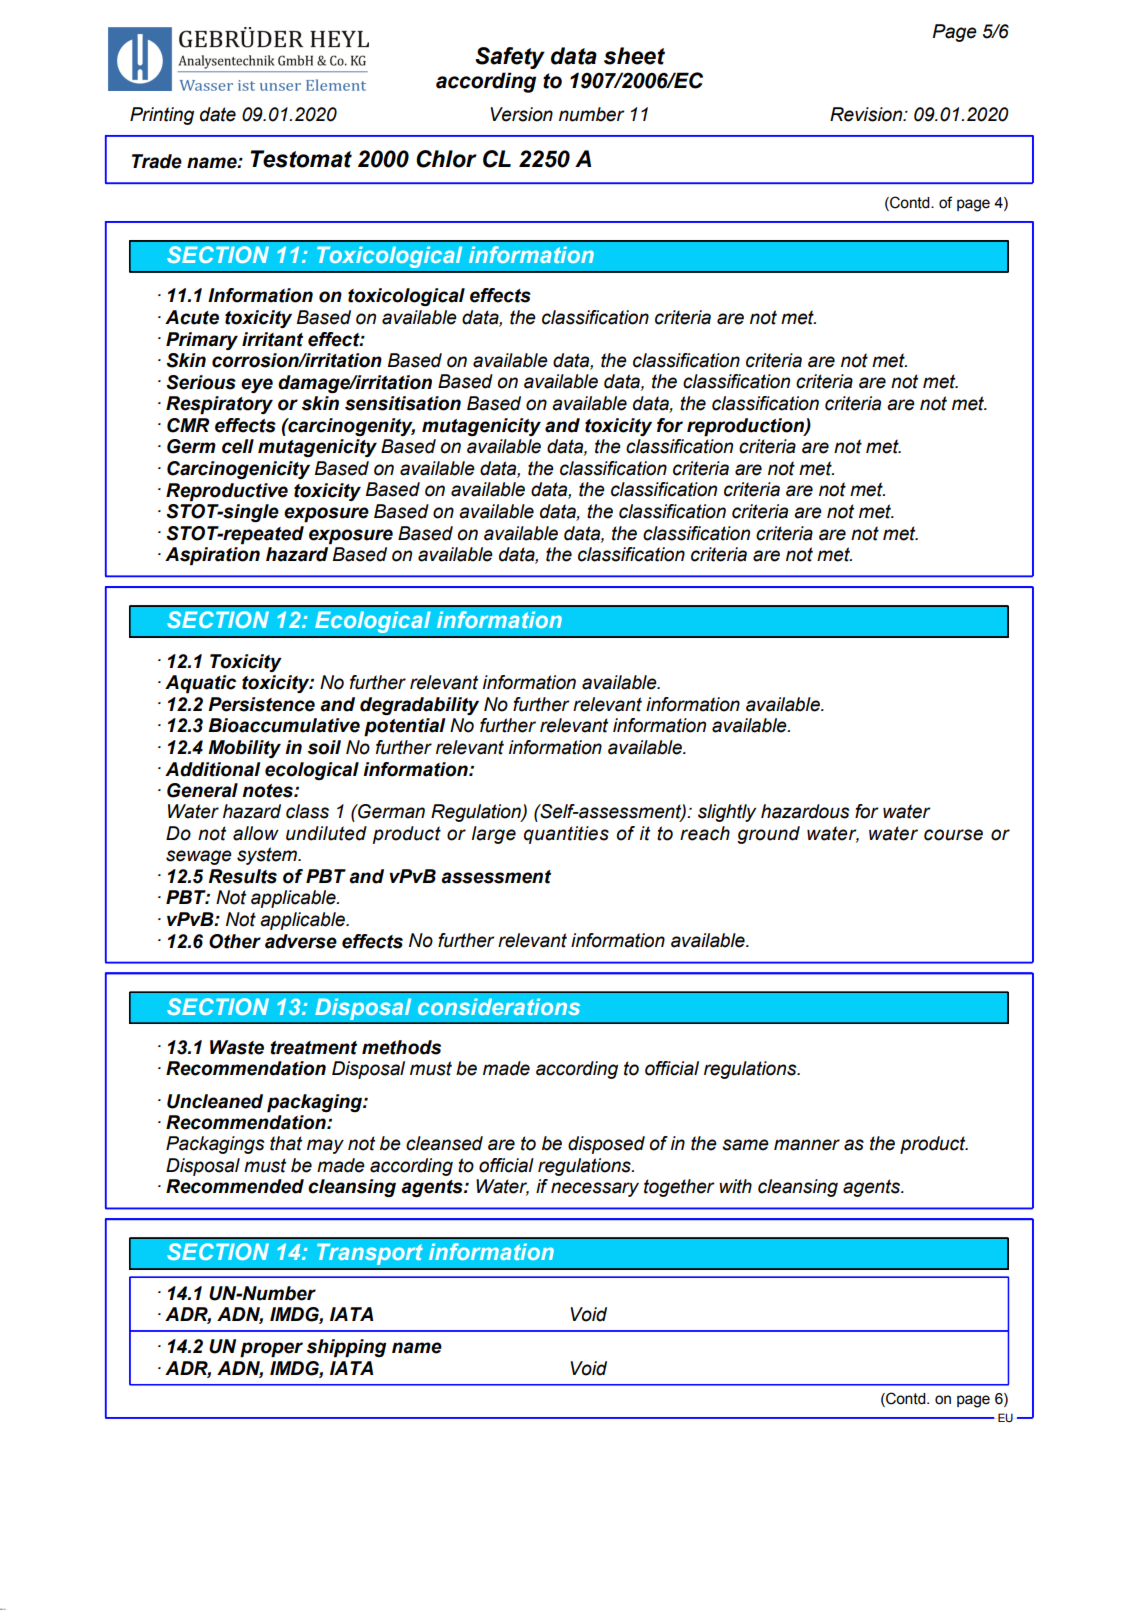 The image size is (1138, 1611). I want to click on Version, so click(521, 114).
